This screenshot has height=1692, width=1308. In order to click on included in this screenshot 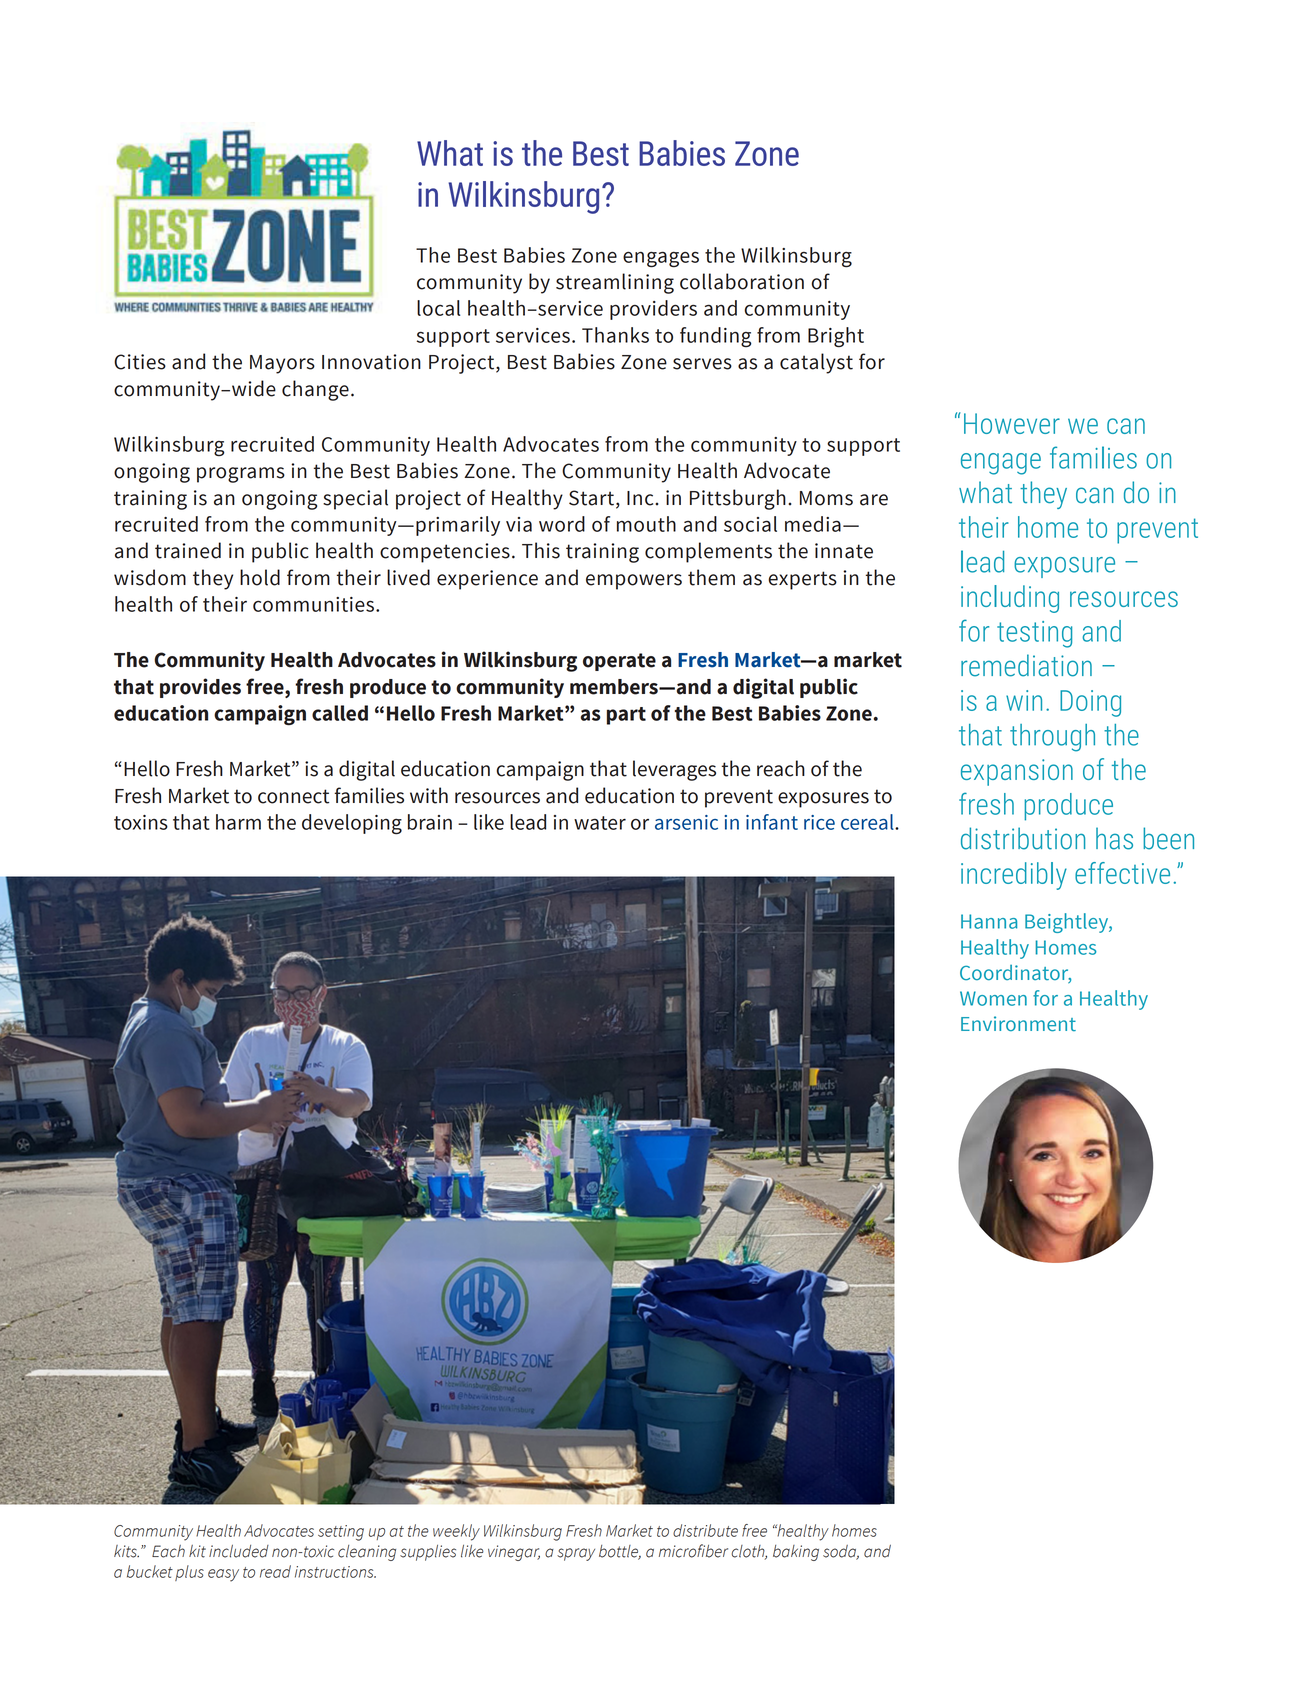, I will do `click(239, 1551)`.
